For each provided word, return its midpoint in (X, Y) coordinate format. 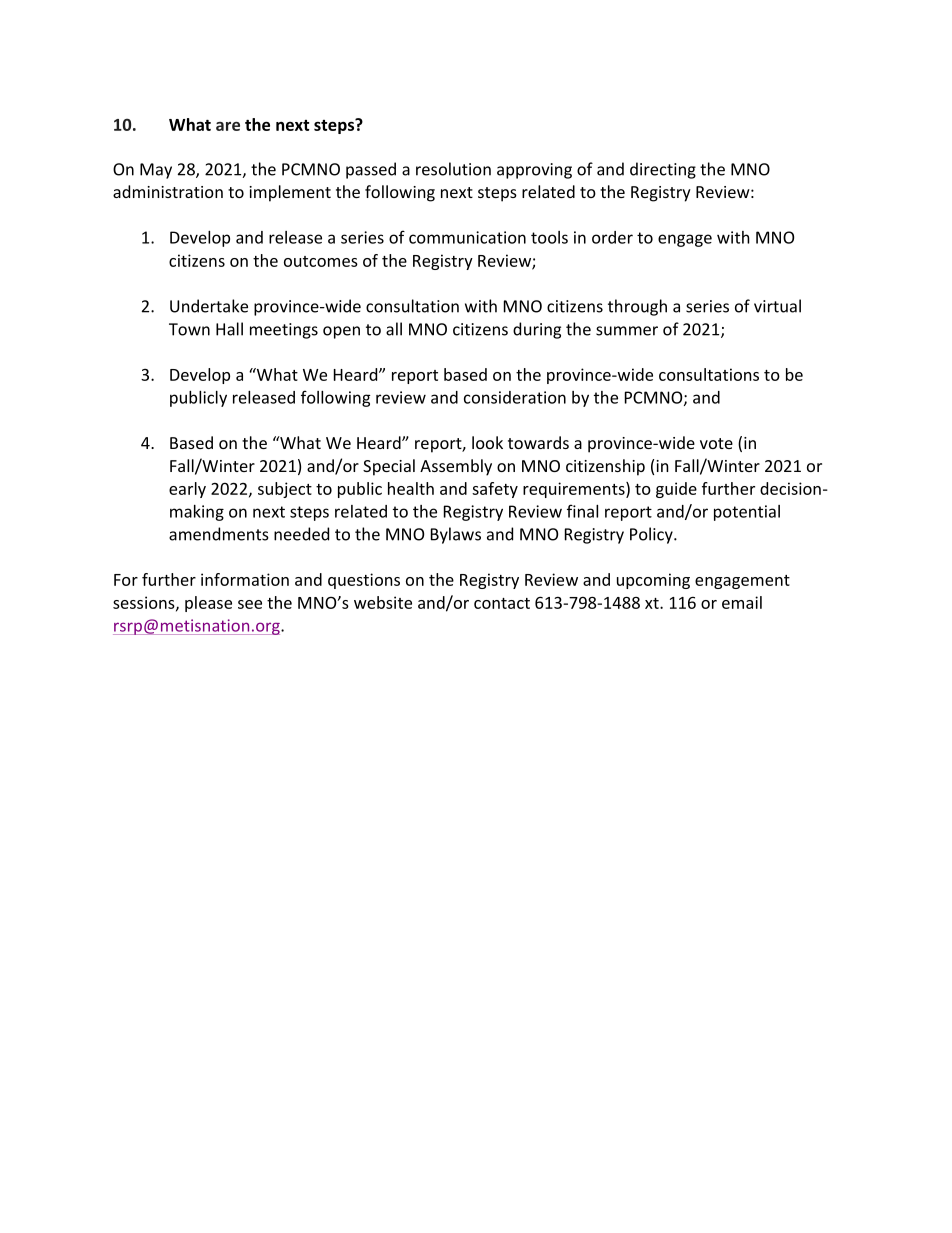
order (612, 237)
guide (676, 490)
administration (168, 191)
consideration (515, 397)
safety (495, 490)
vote (716, 443)
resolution (453, 169)
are (228, 126)
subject (285, 490)
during (537, 330)
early (187, 490)
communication (467, 237)
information (245, 579)
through (637, 307)
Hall (229, 329)
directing (663, 170)
